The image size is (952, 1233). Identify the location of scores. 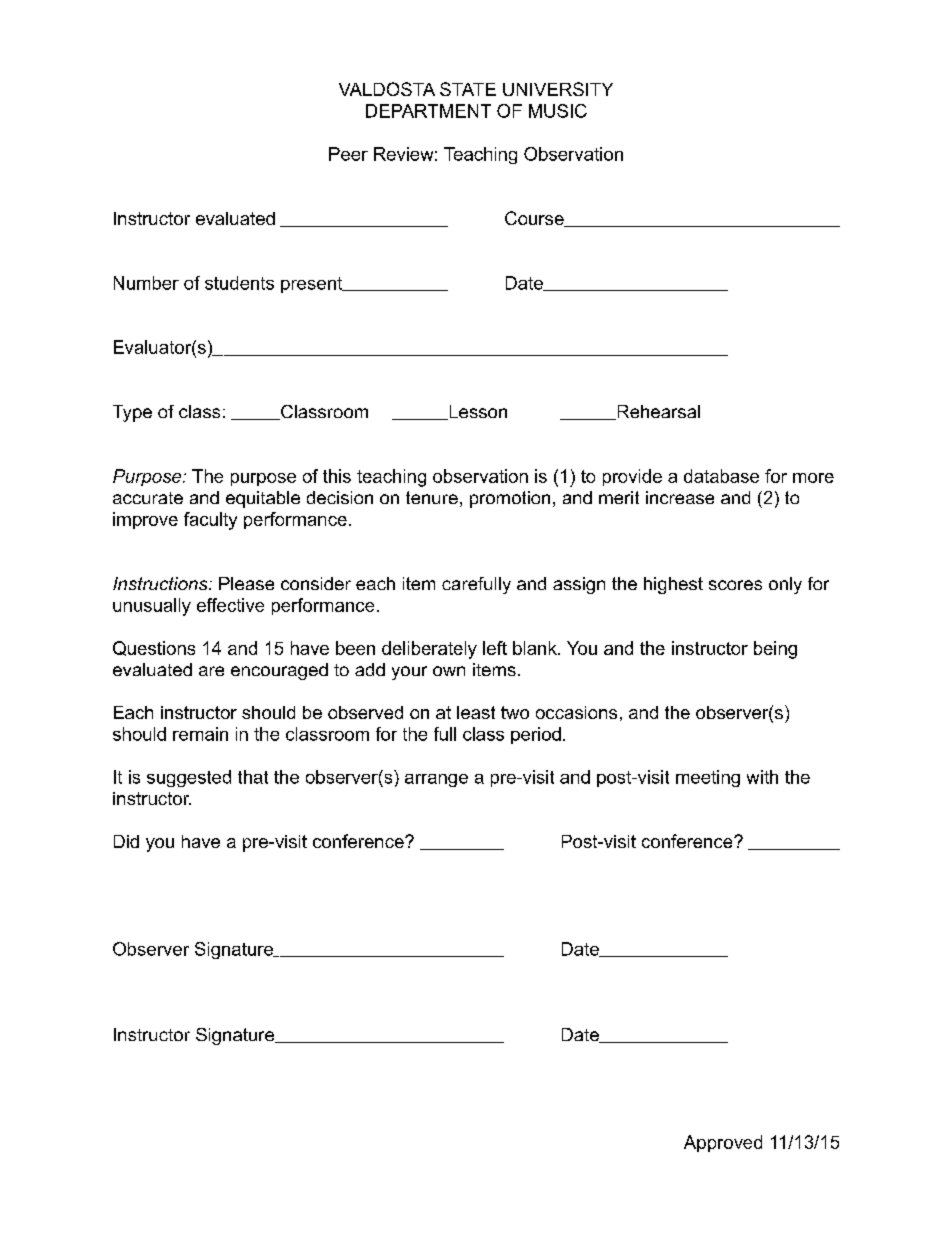
(735, 585).
